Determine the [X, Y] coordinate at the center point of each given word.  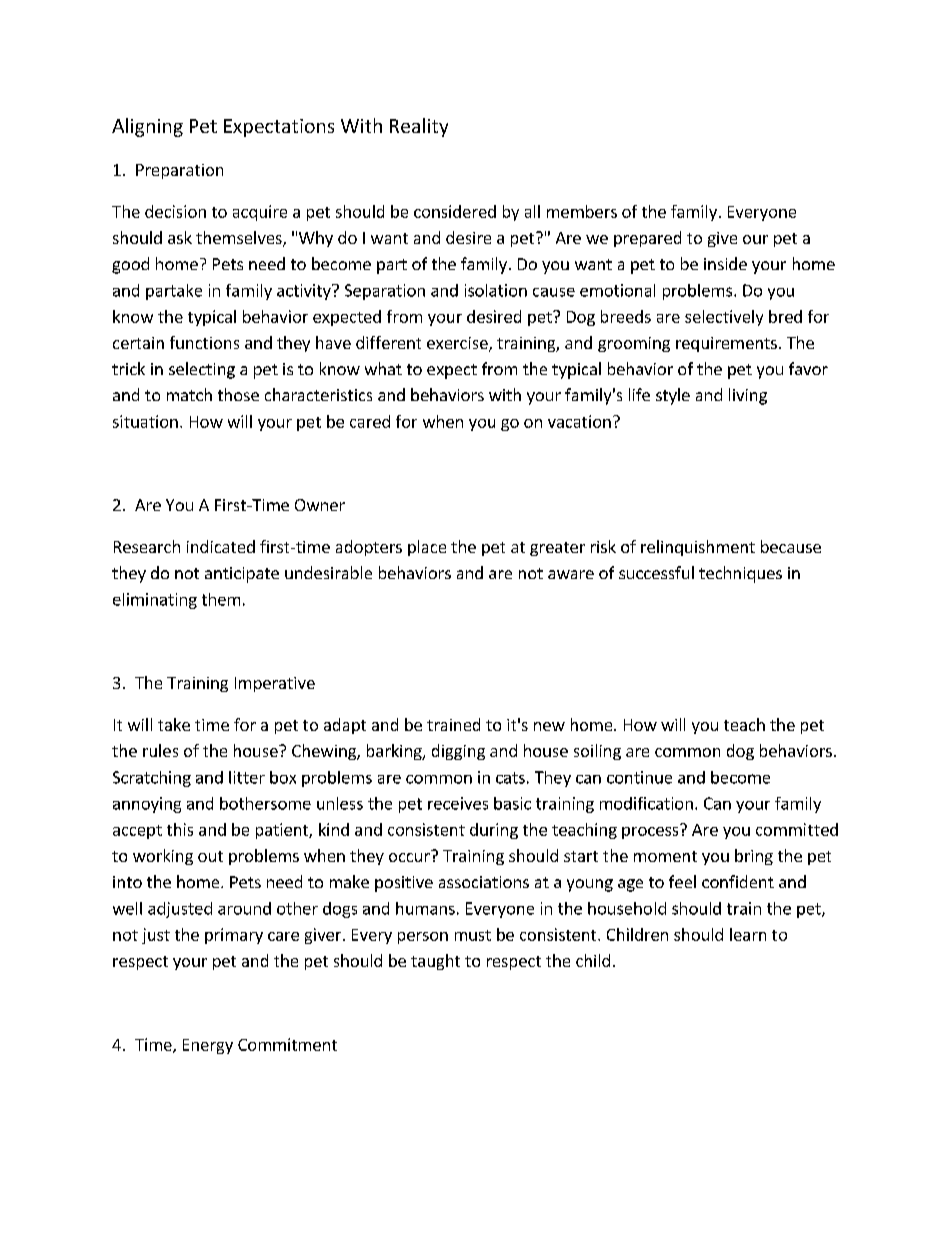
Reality [419, 127]
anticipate [242, 575]
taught [435, 962]
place [427, 548]
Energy [208, 1046]
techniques [740, 574]
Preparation [179, 171]
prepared [647, 239]
